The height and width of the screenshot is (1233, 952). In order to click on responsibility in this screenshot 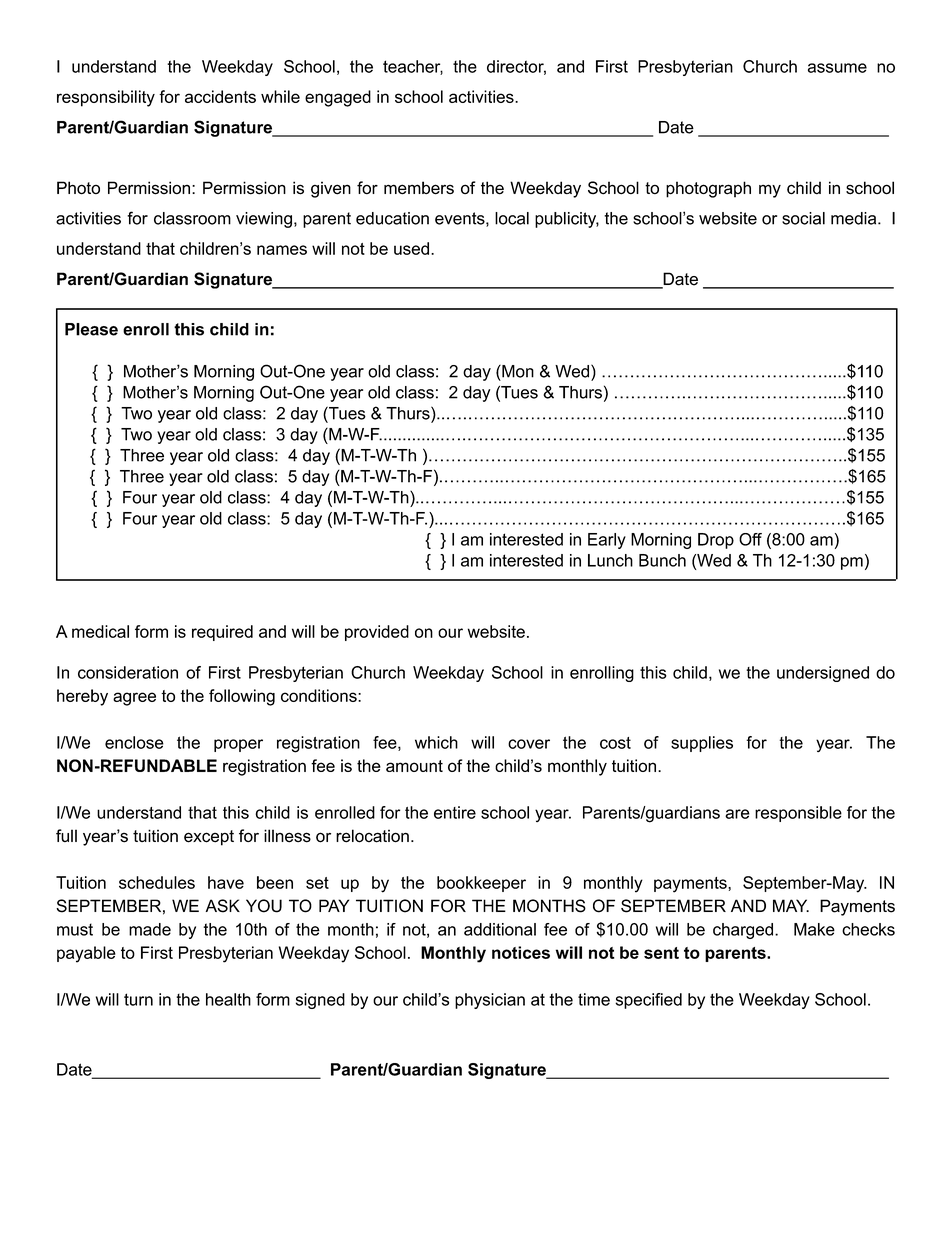, I will do `click(106, 98)`.
